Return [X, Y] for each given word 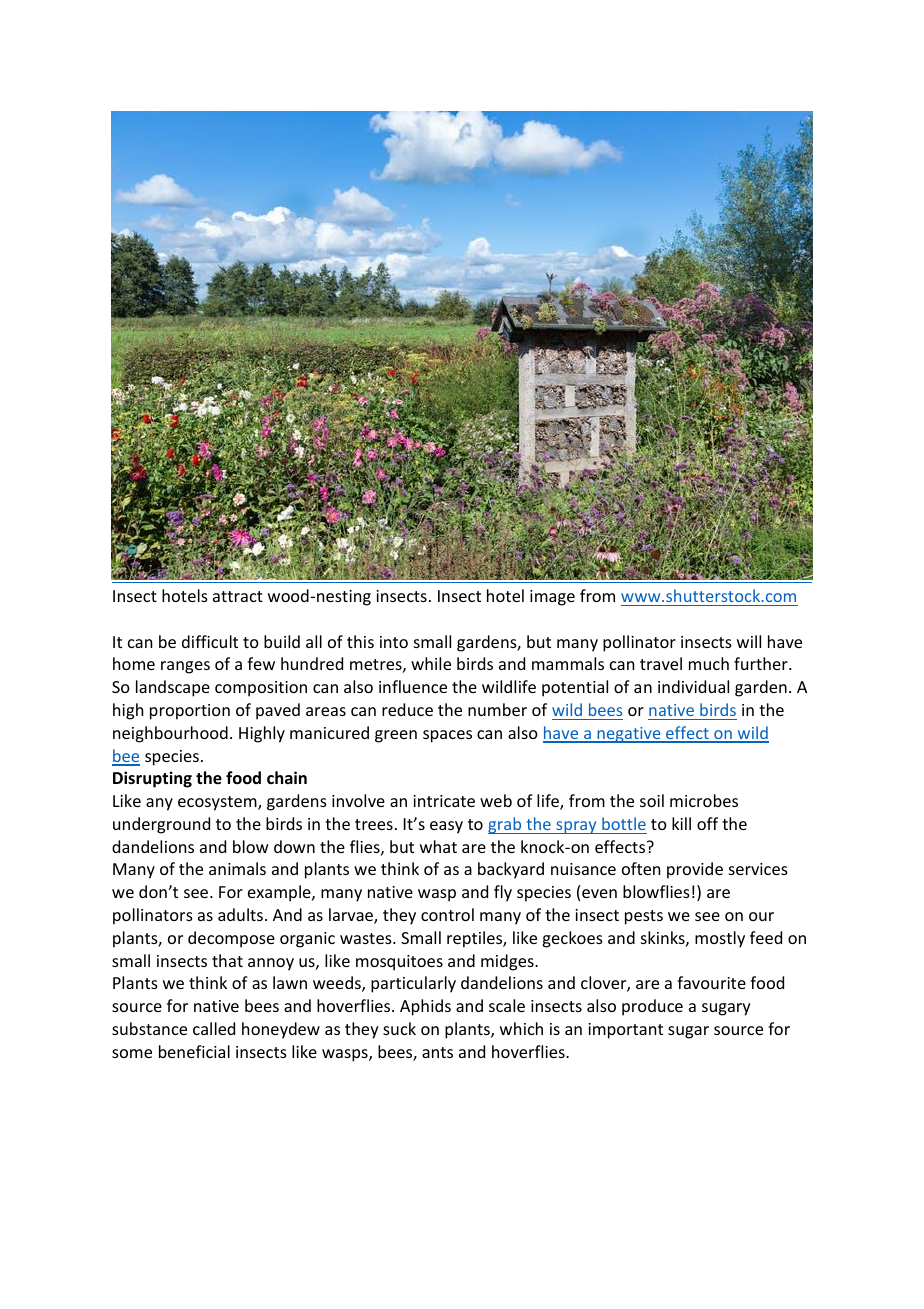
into [394, 642]
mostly [720, 939]
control [447, 914]
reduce [407, 709]
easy [446, 827]
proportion [190, 712]
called [214, 1028]
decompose [231, 939]
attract [238, 596]
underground [161, 825]
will [749, 641]
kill [681, 823]
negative [629, 735]
